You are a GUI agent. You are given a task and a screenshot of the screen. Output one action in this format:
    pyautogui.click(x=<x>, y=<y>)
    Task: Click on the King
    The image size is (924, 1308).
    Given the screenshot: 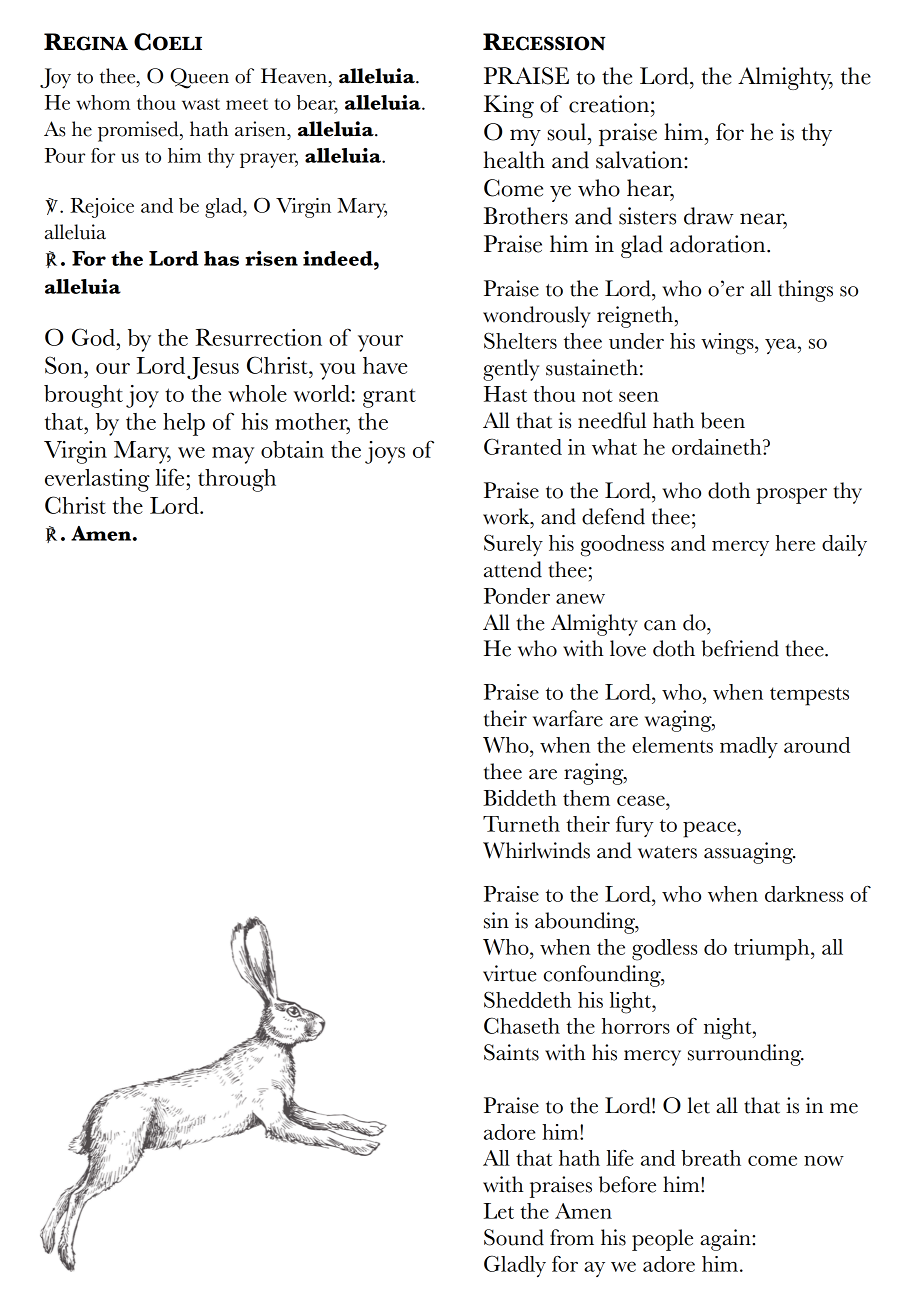 What is the action you would take?
    pyautogui.click(x=509, y=106)
